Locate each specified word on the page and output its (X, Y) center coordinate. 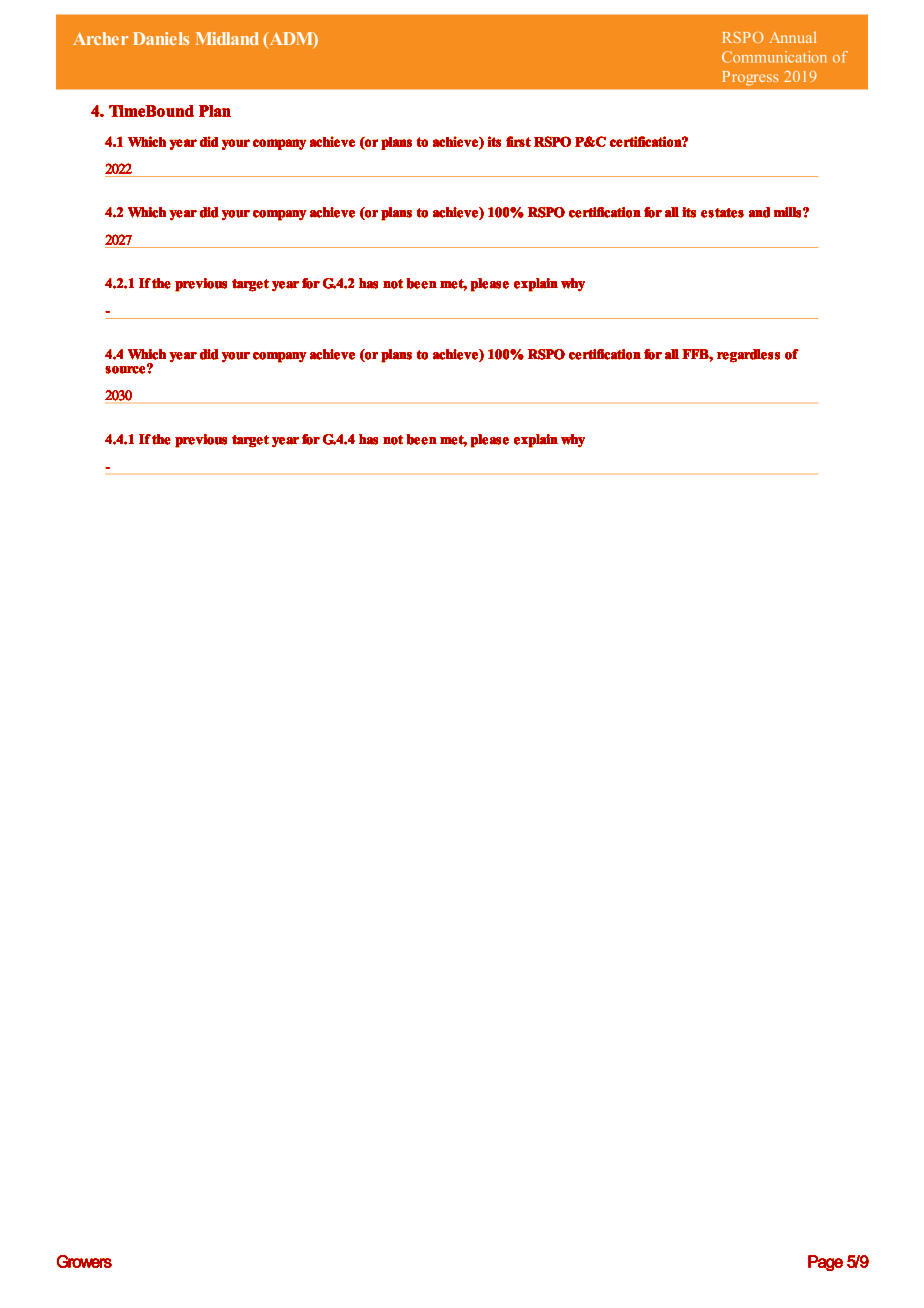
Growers (84, 1261)
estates (722, 213)
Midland (227, 38)
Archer (100, 38)
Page (825, 1263)
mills (787, 212)
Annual (792, 37)
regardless (748, 356)
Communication (774, 57)
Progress (750, 78)
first (518, 141)
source (125, 370)
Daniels (161, 38)
